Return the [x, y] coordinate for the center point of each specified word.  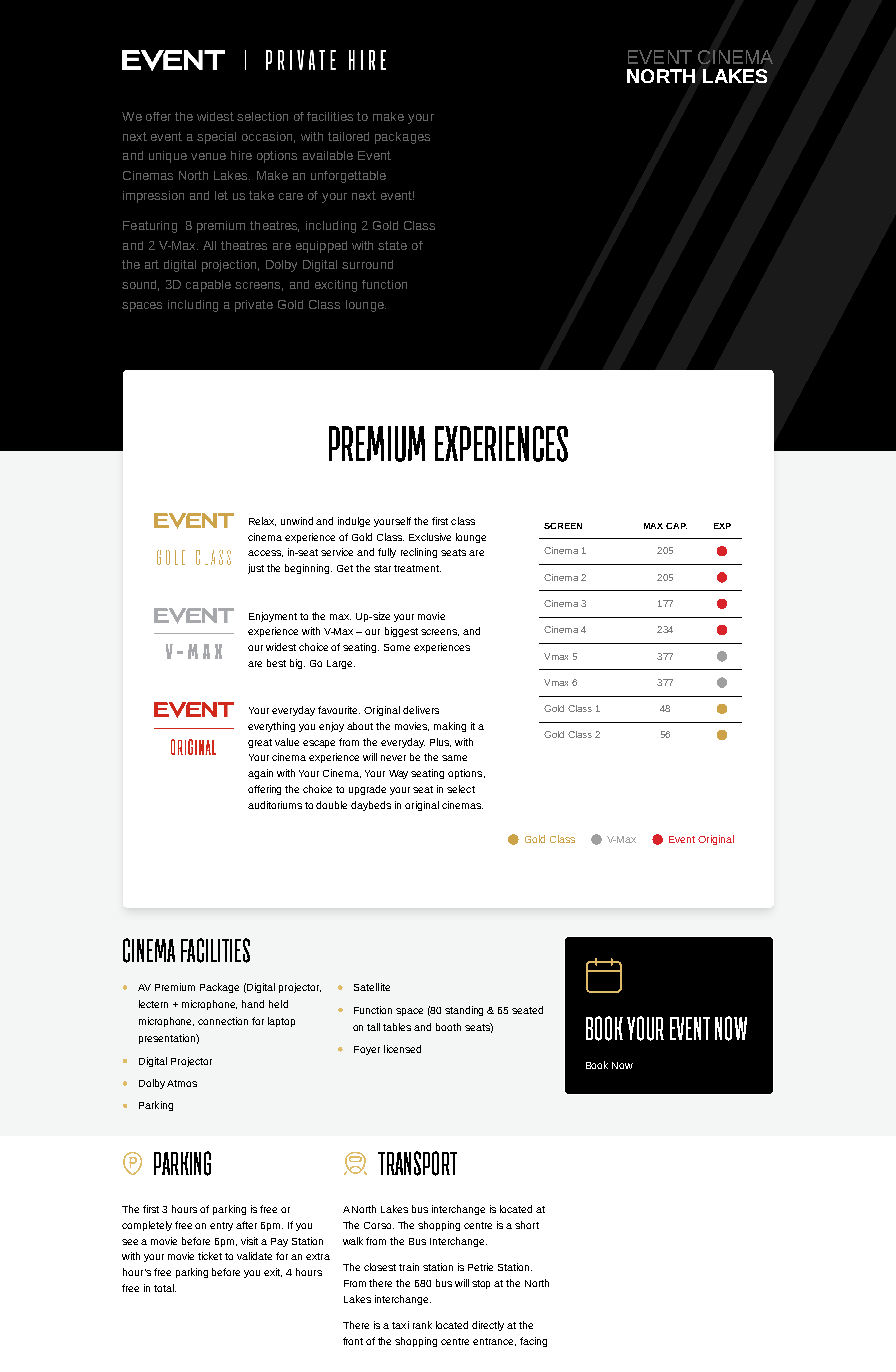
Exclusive [430, 537]
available [328, 155]
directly [488, 1326]
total [165, 1288]
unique [168, 157]
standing [464, 1011]
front [353, 1341]
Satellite [372, 987]
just [256, 569]
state [392, 245]
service [337, 552]
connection [223, 1021]
